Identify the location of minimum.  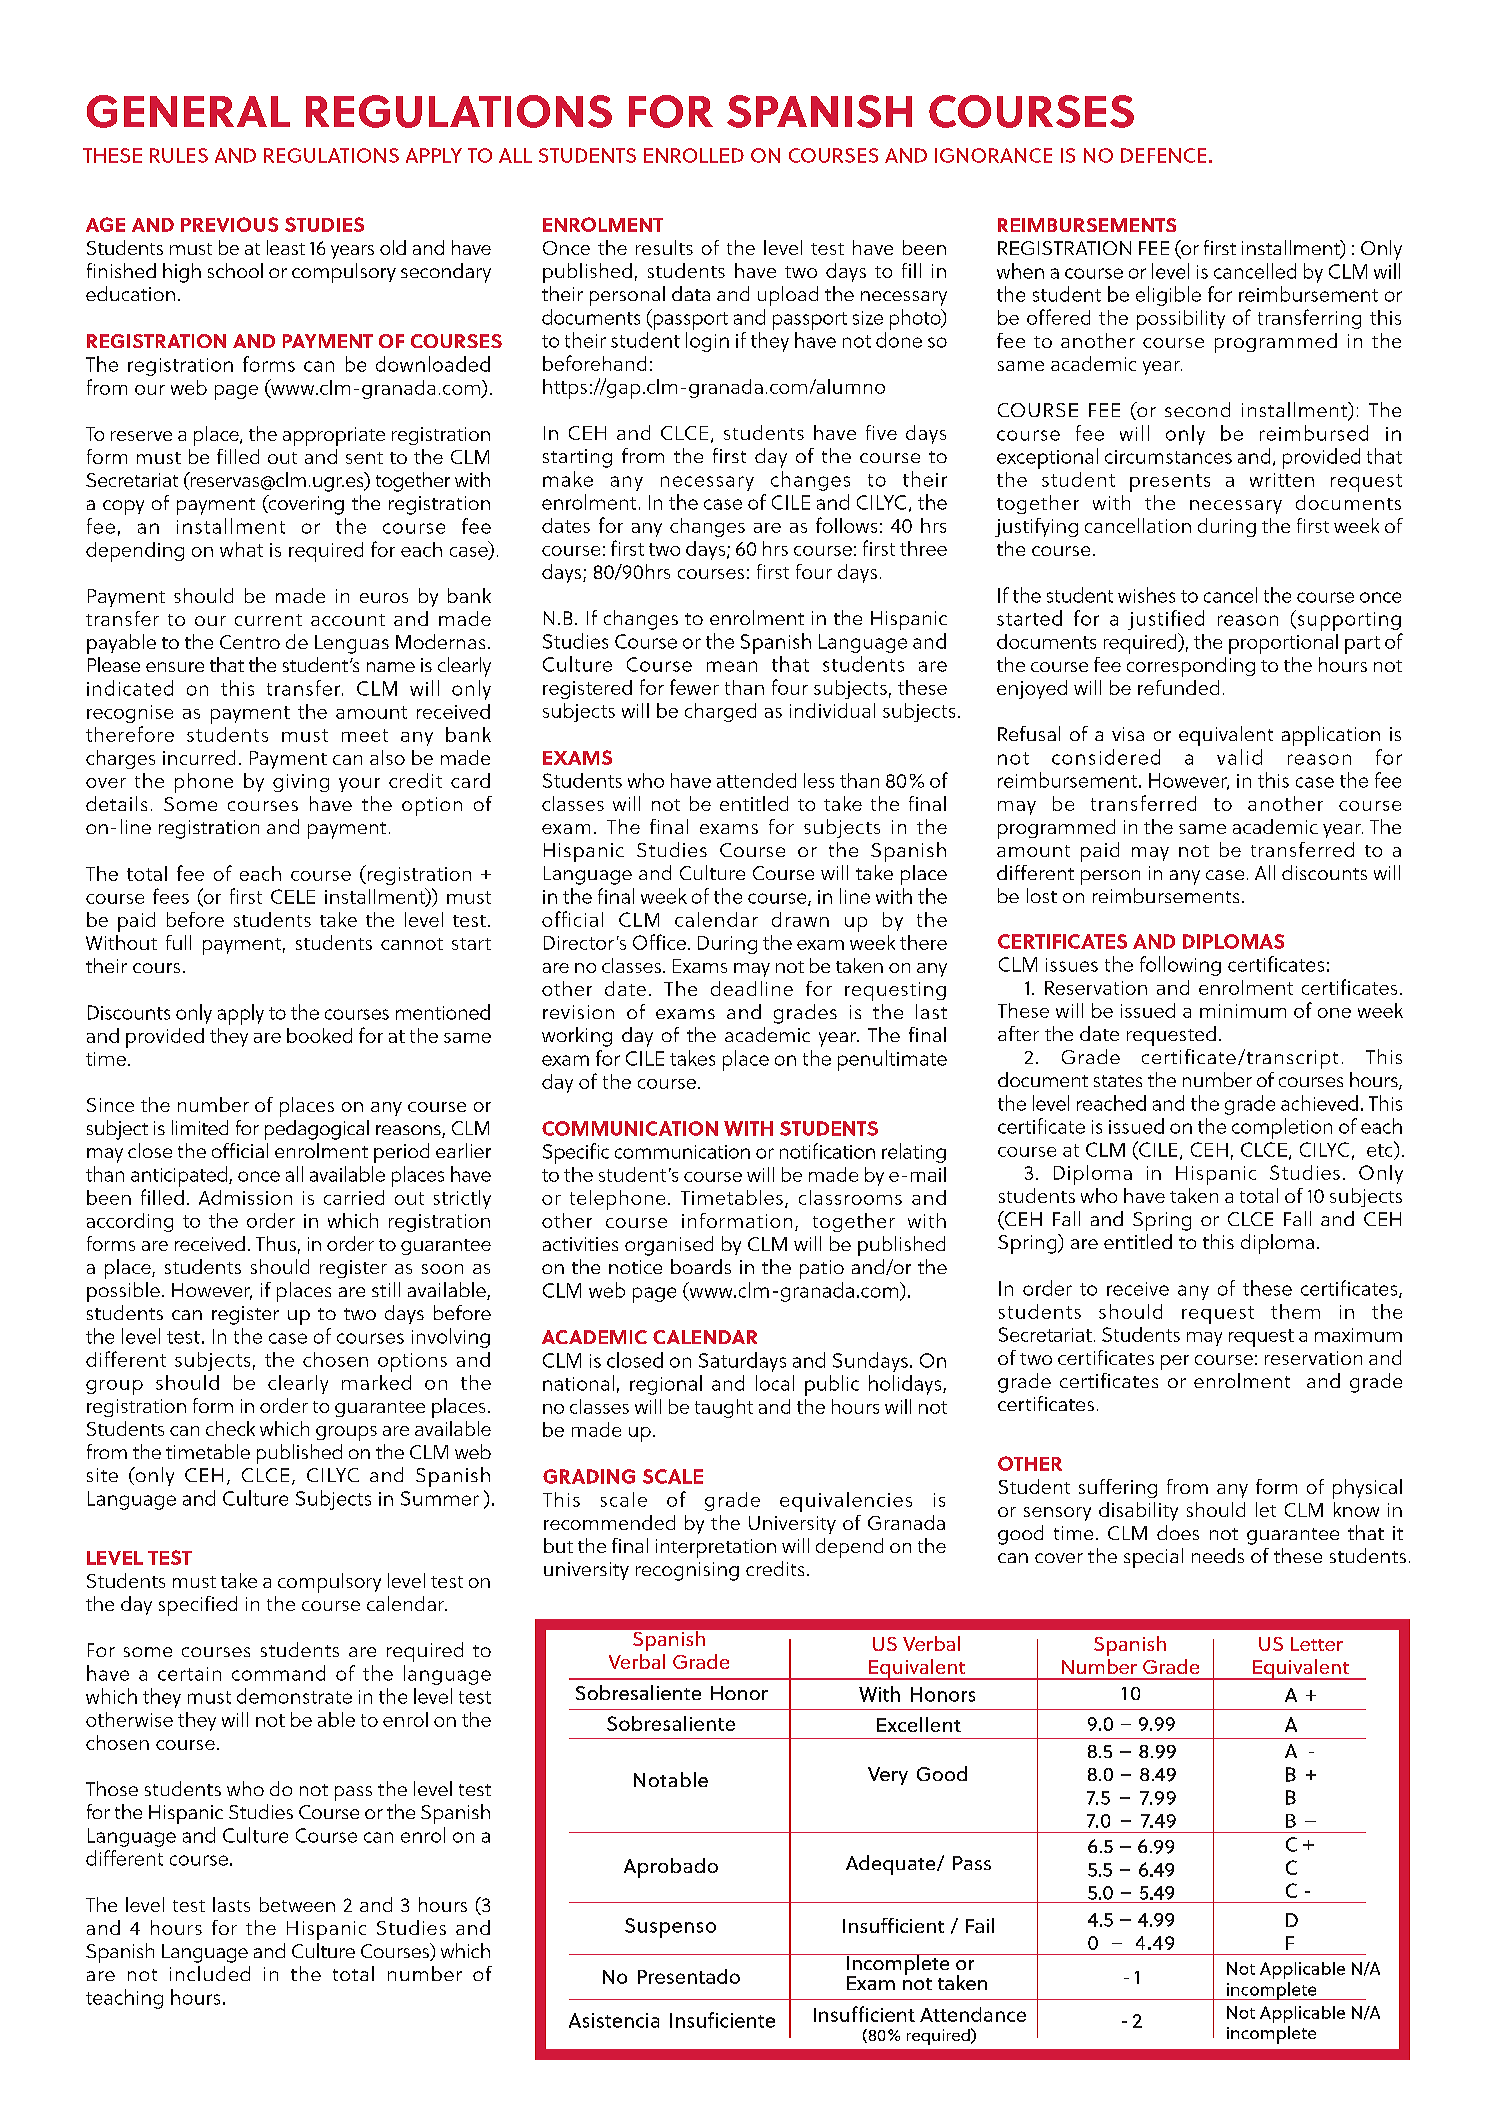
(1243, 1011).
